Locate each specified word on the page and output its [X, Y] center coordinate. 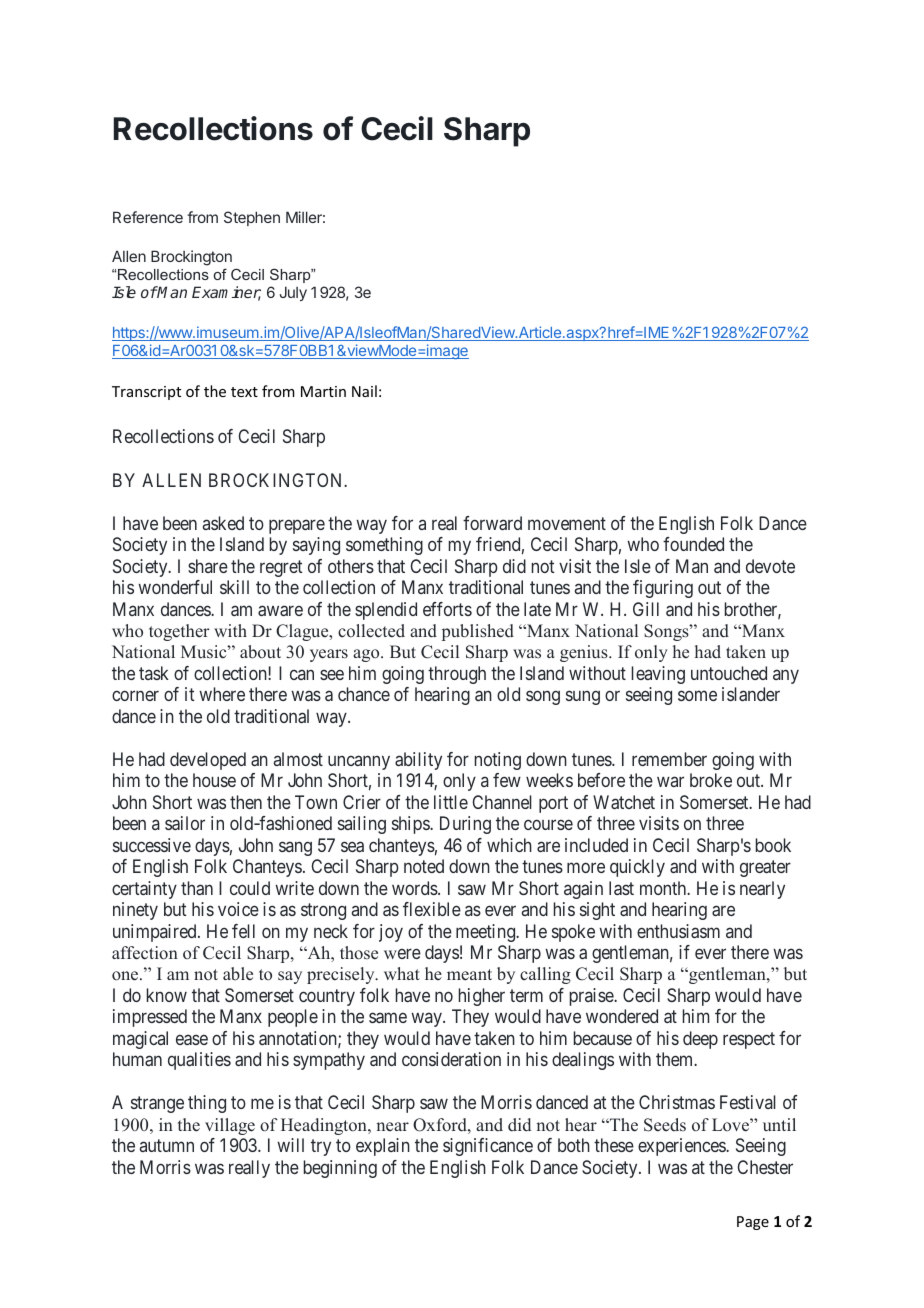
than [197, 888]
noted [424, 866]
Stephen [252, 218]
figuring [663, 589]
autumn [167, 1145]
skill [234, 587]
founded [693, 544]
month [664, 888]
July [293, 293]
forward [492, 523]
